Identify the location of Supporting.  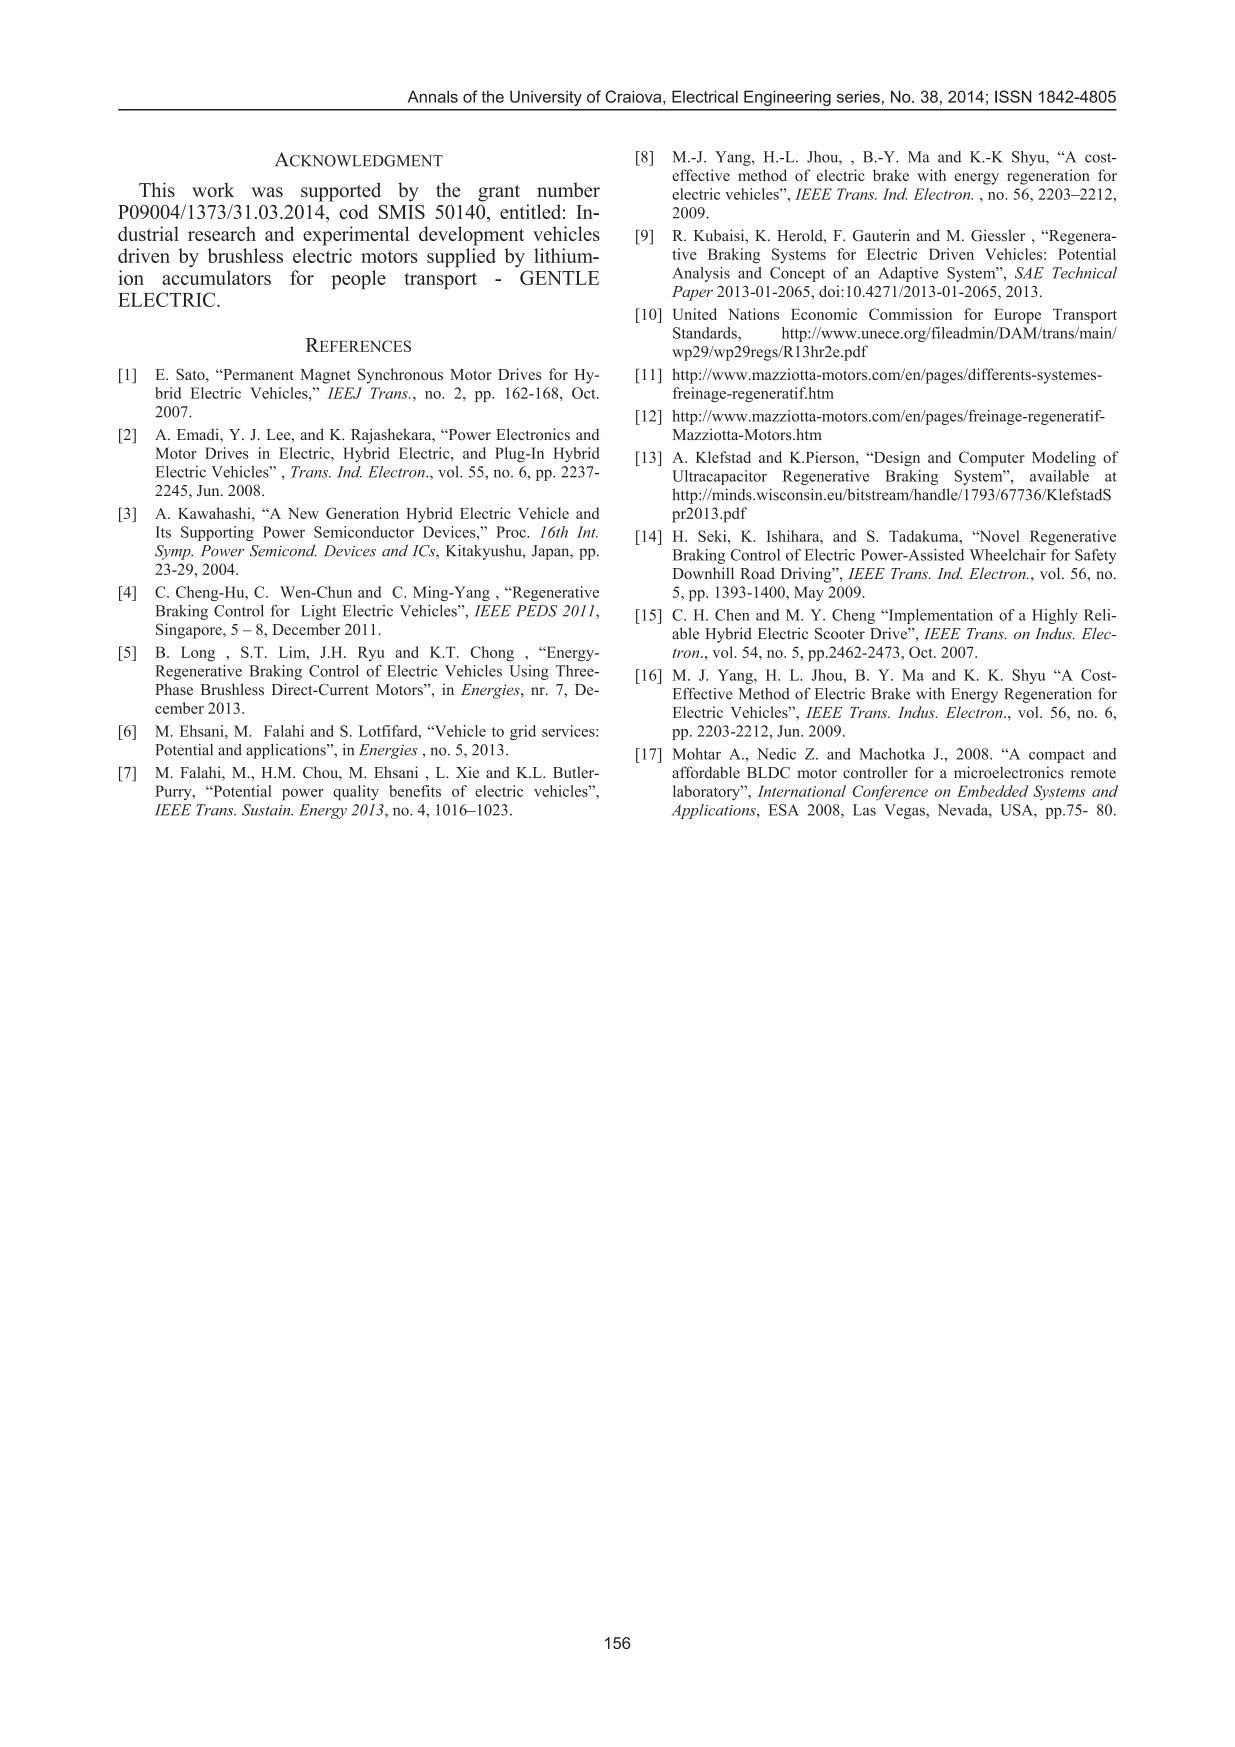
(217, 533).
